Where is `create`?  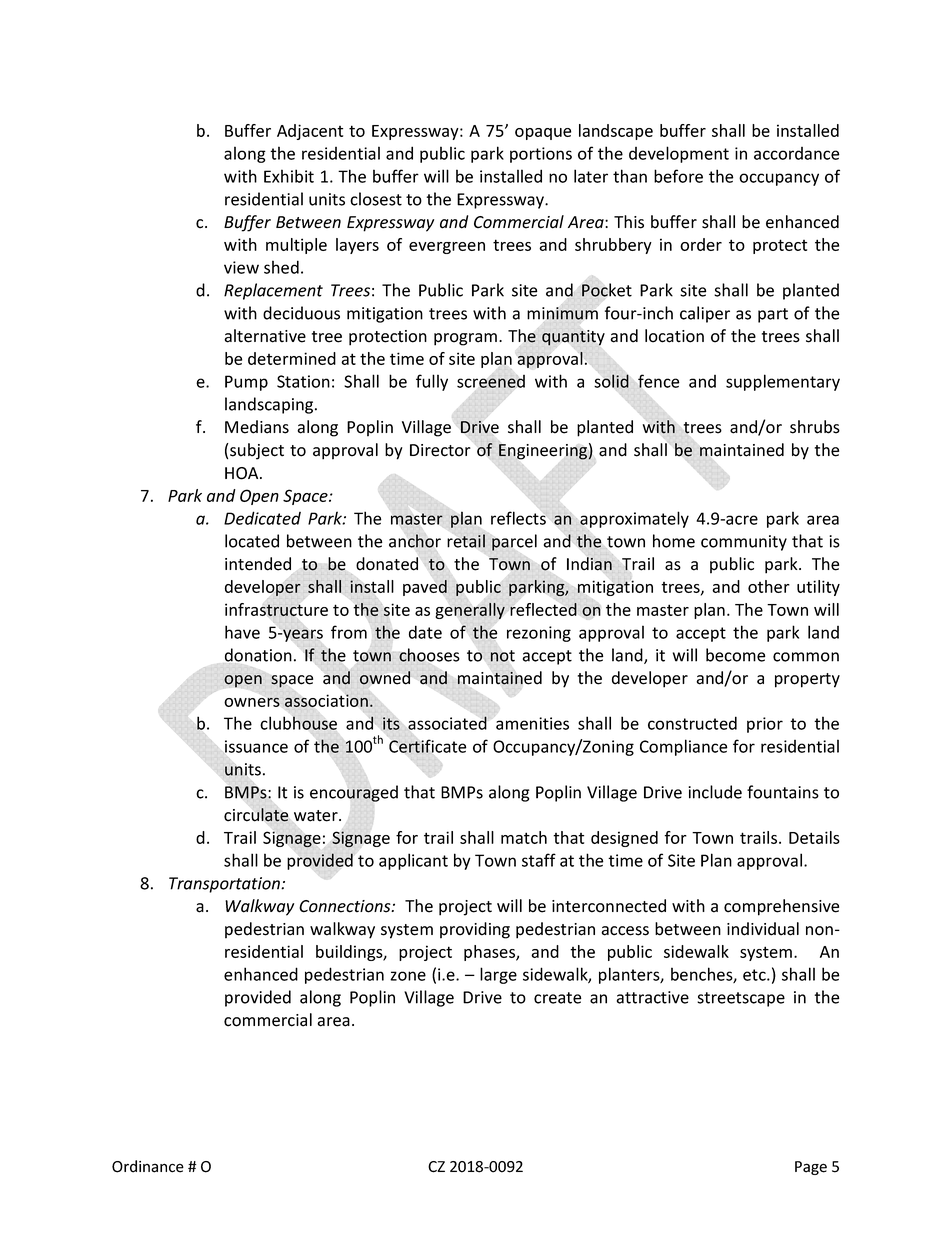 create is located at coordinates (557, 998).
